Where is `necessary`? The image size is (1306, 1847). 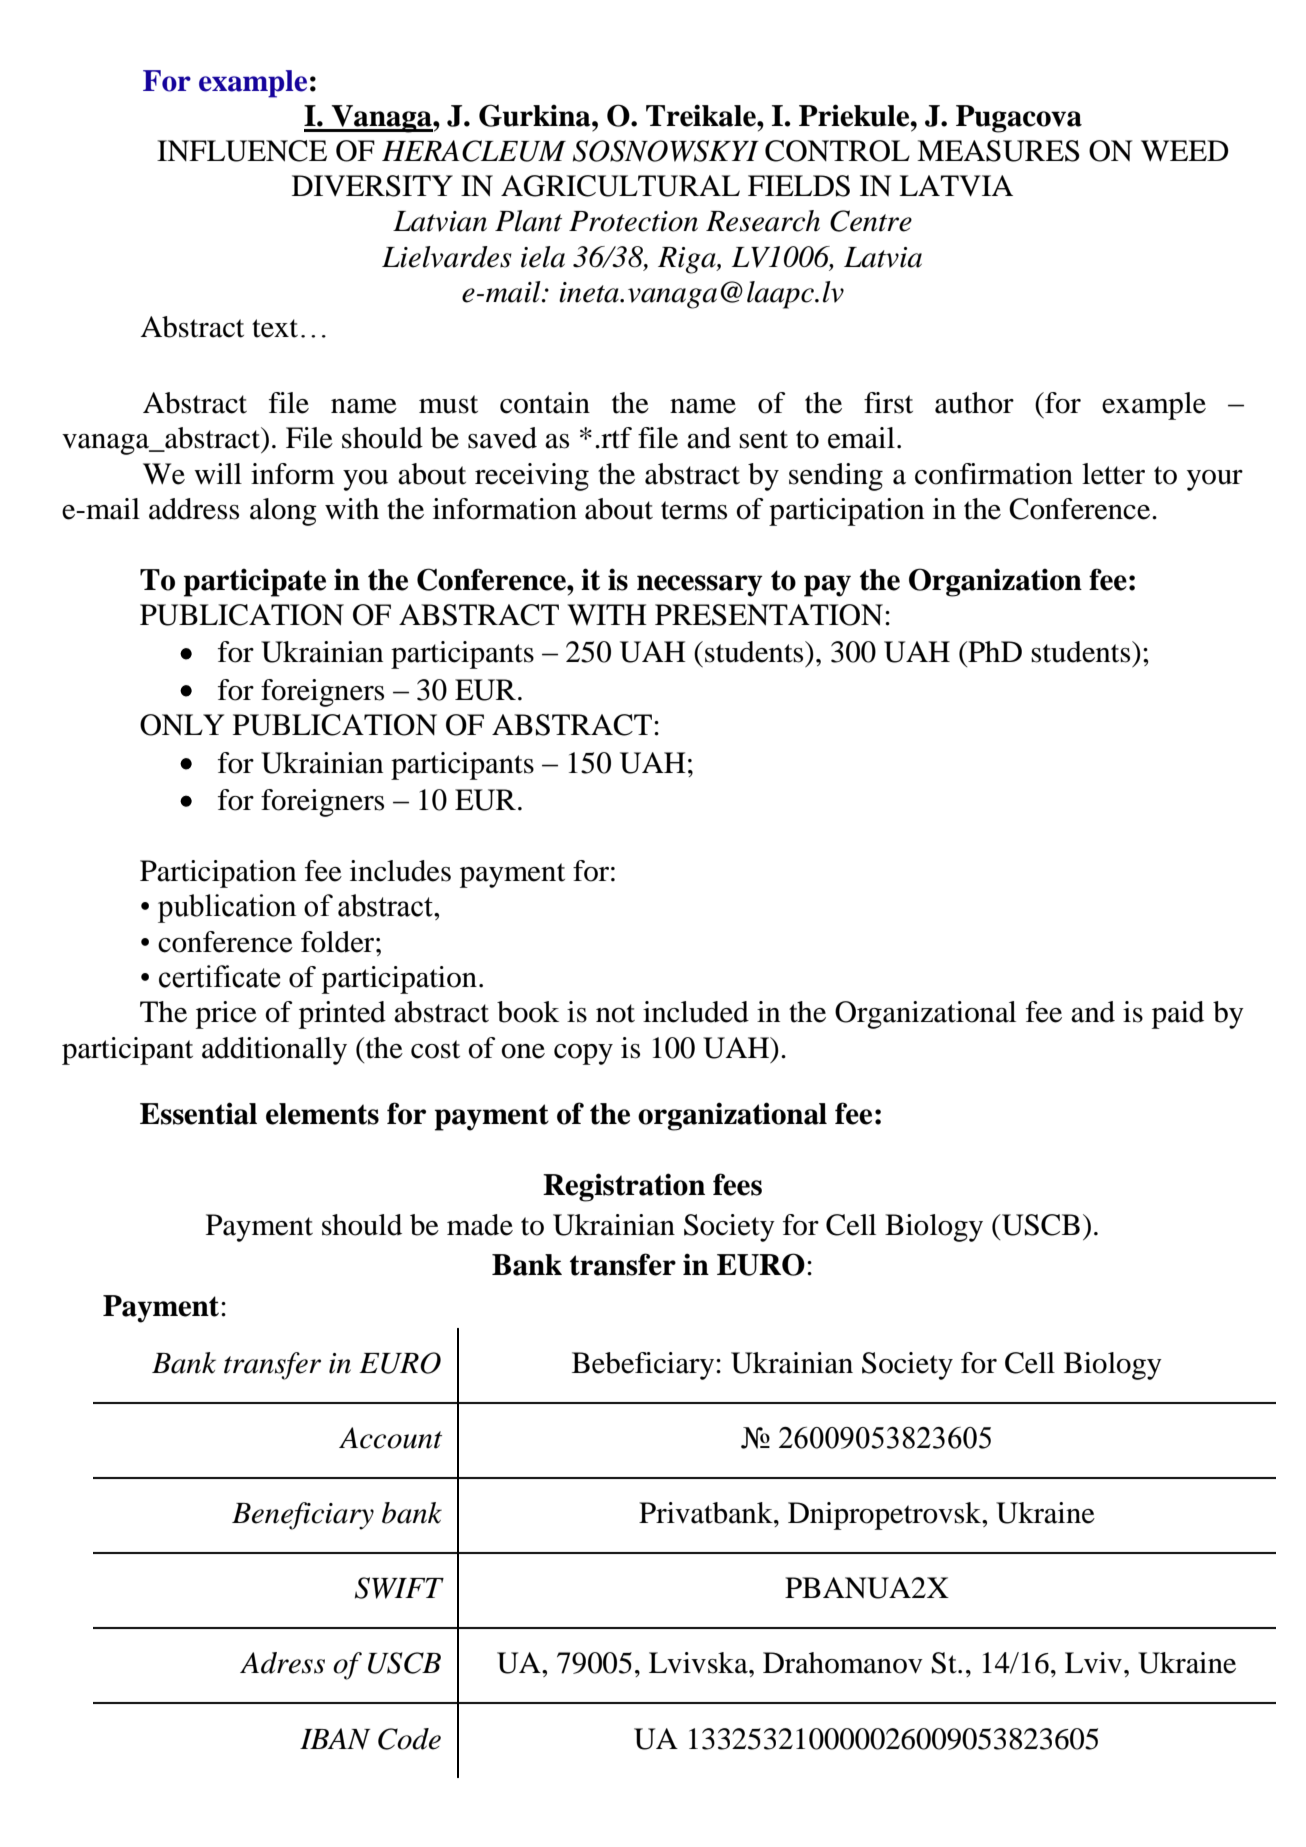 necessary is located at coordinates (700, 586).
